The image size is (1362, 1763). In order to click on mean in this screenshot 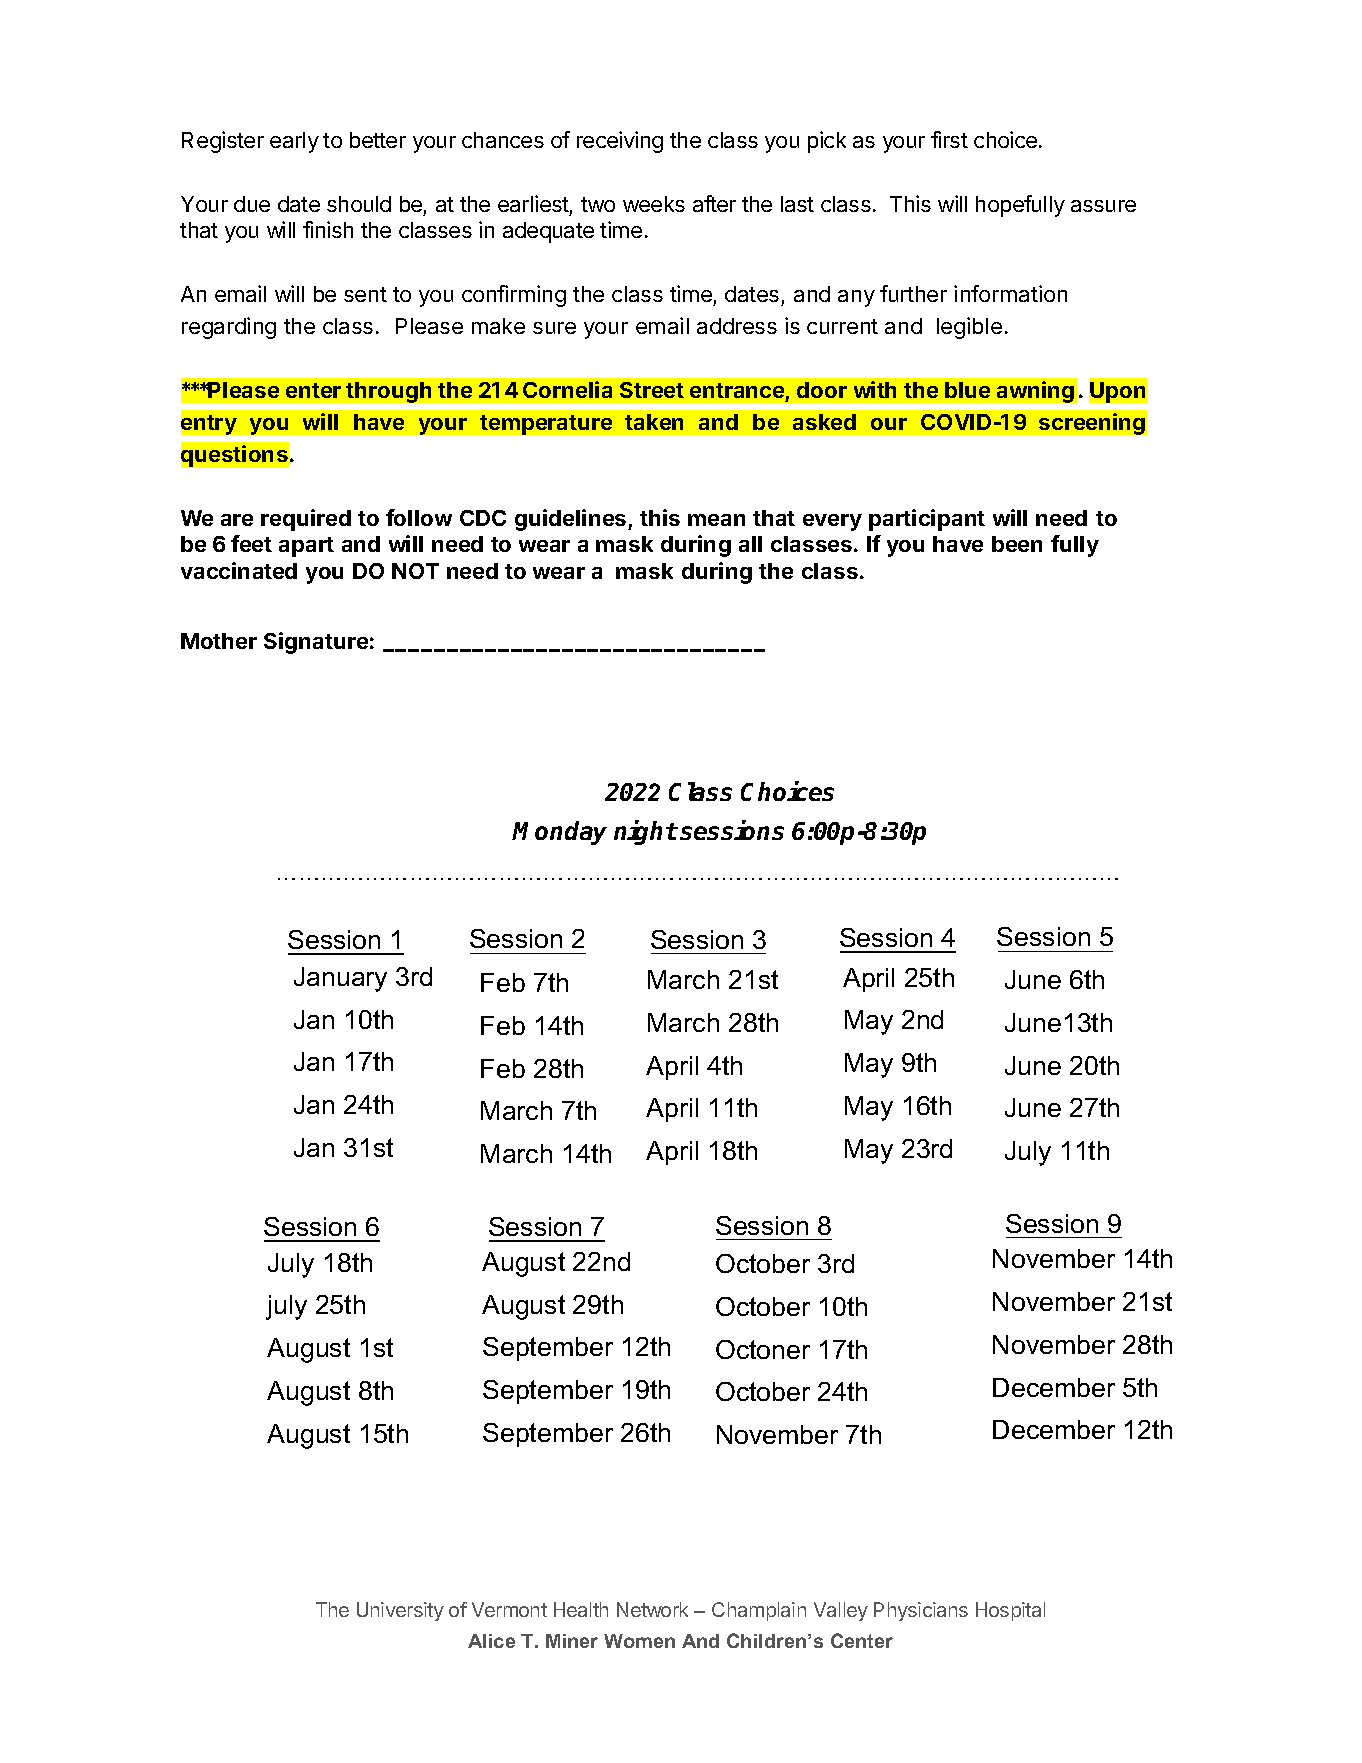, I will do `click(716, 520)`.
